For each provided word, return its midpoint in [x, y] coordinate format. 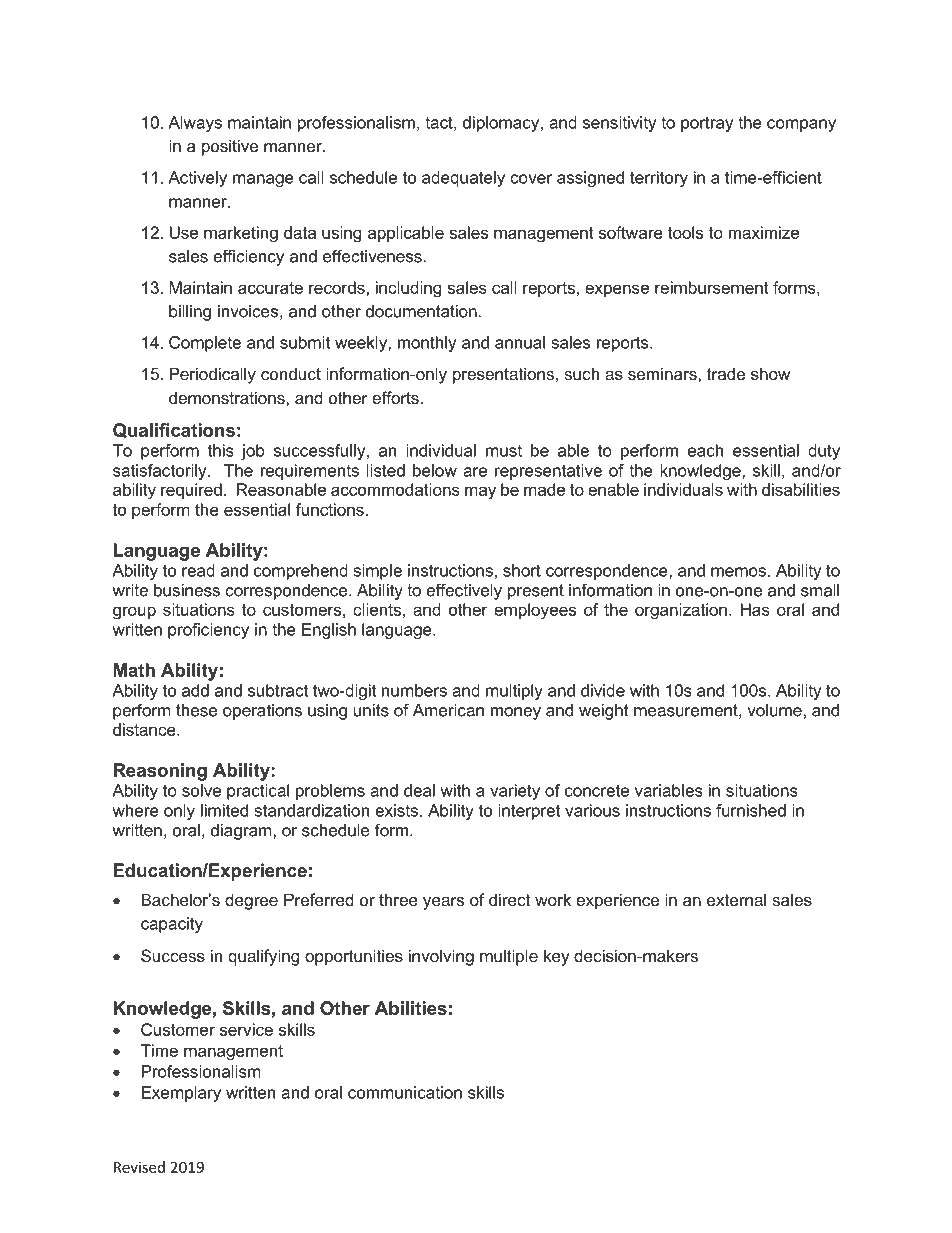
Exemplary [181, 1094]
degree [251, 901]
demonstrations [228, 397]
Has [755, 609]
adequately [463, 179]
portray [707, 124]
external [736, 899]
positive [230, 147]
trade [726, 373]
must [504, 451]
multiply [514, 692]
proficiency [208, 631]
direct [509, 899]
